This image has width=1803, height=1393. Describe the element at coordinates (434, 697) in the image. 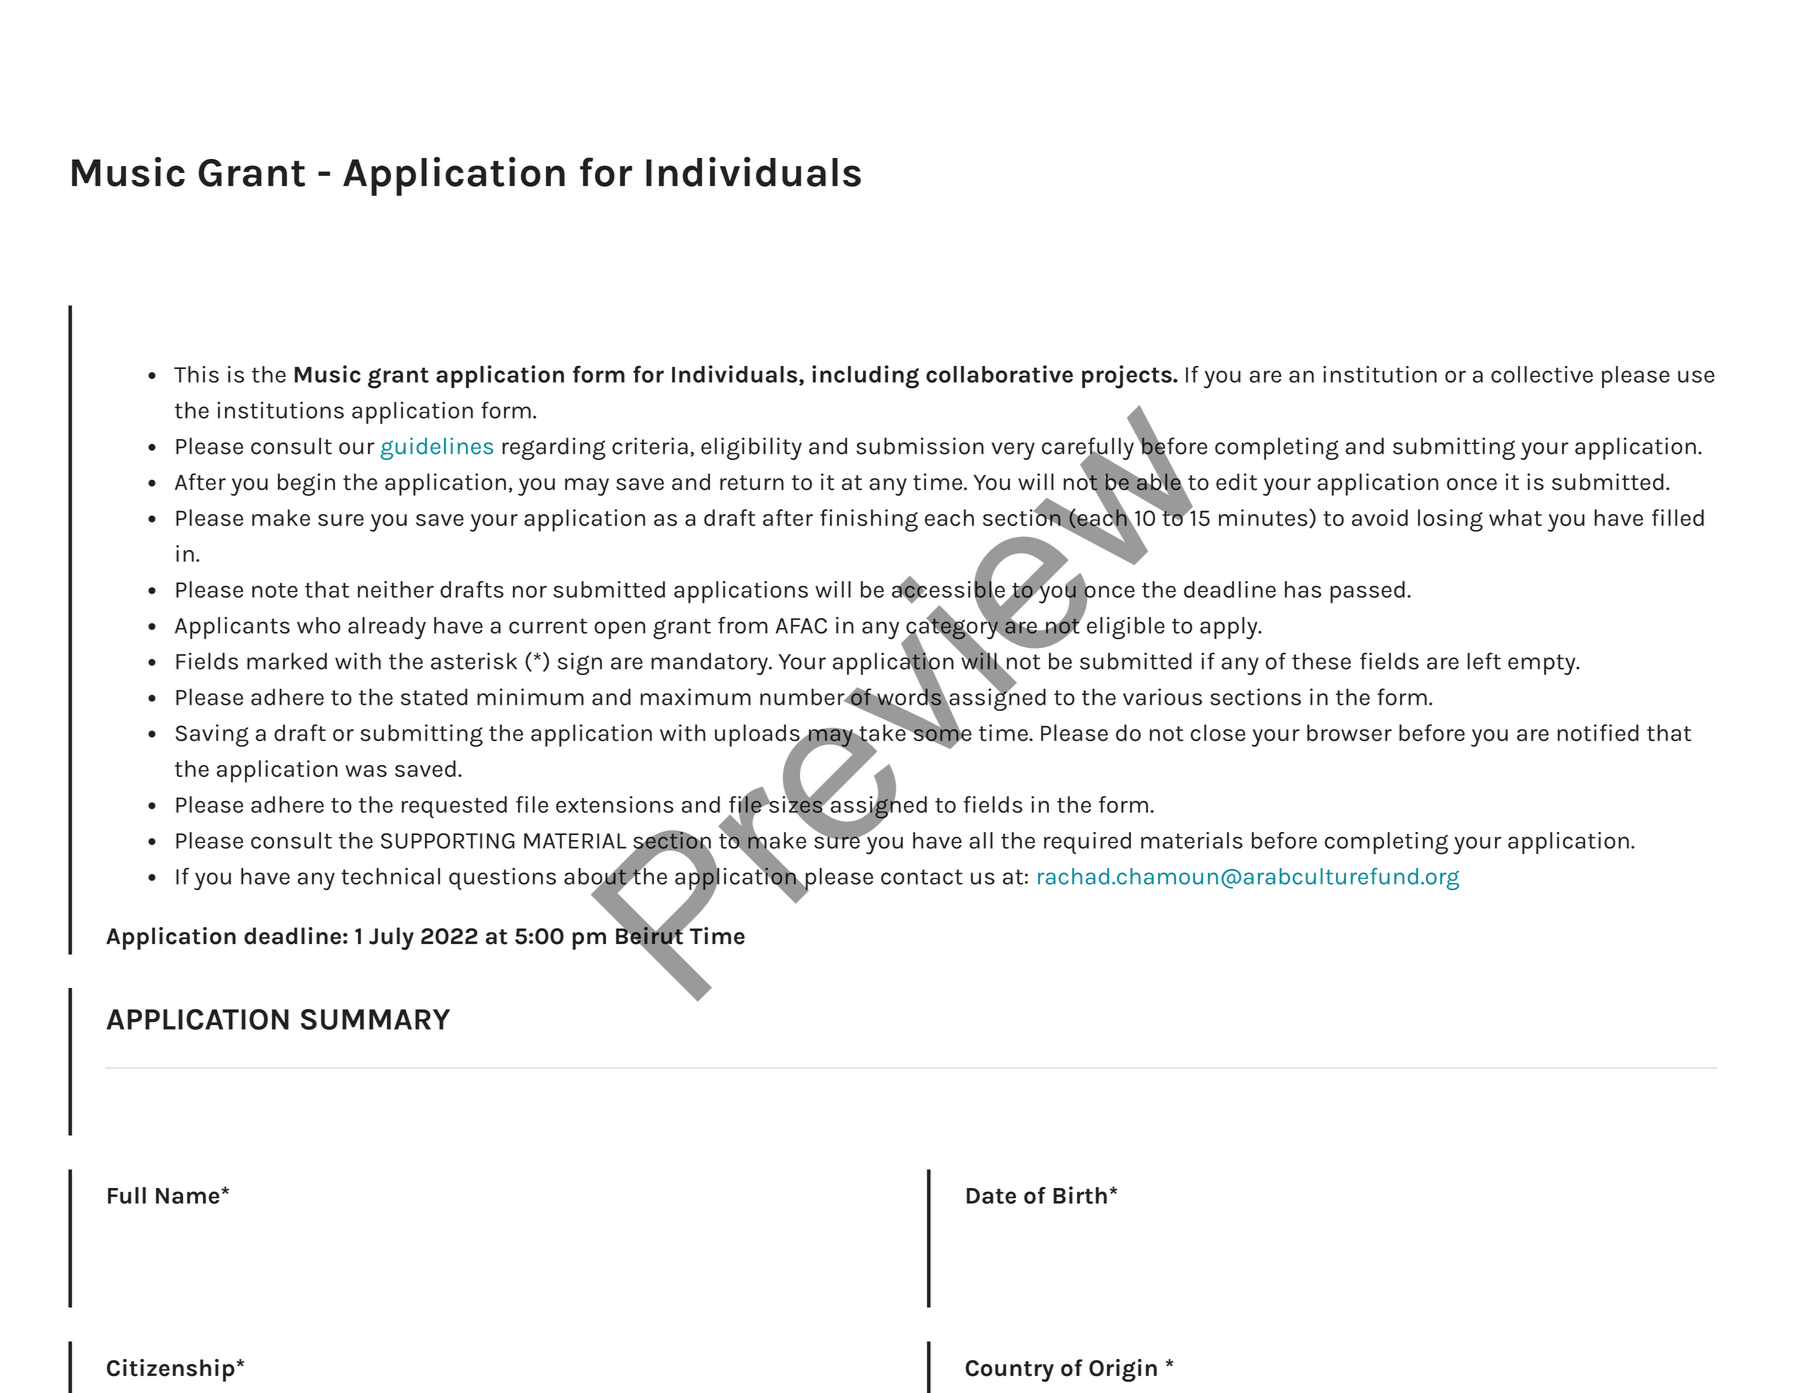

I see `stated` at that location.
